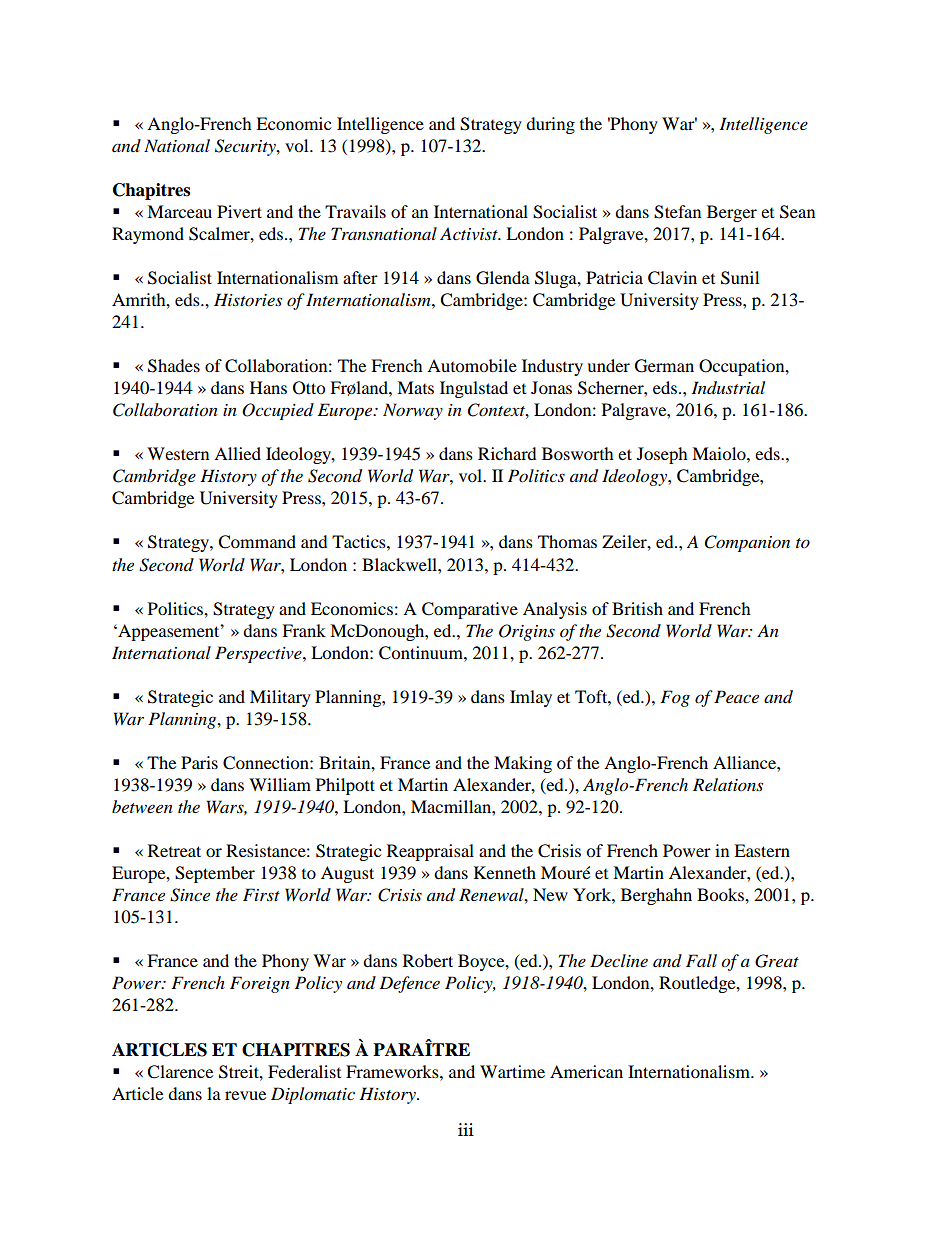 The width and height of the screenshot is (952, 1233). I want to click on Automobile, so click(472, 365).
